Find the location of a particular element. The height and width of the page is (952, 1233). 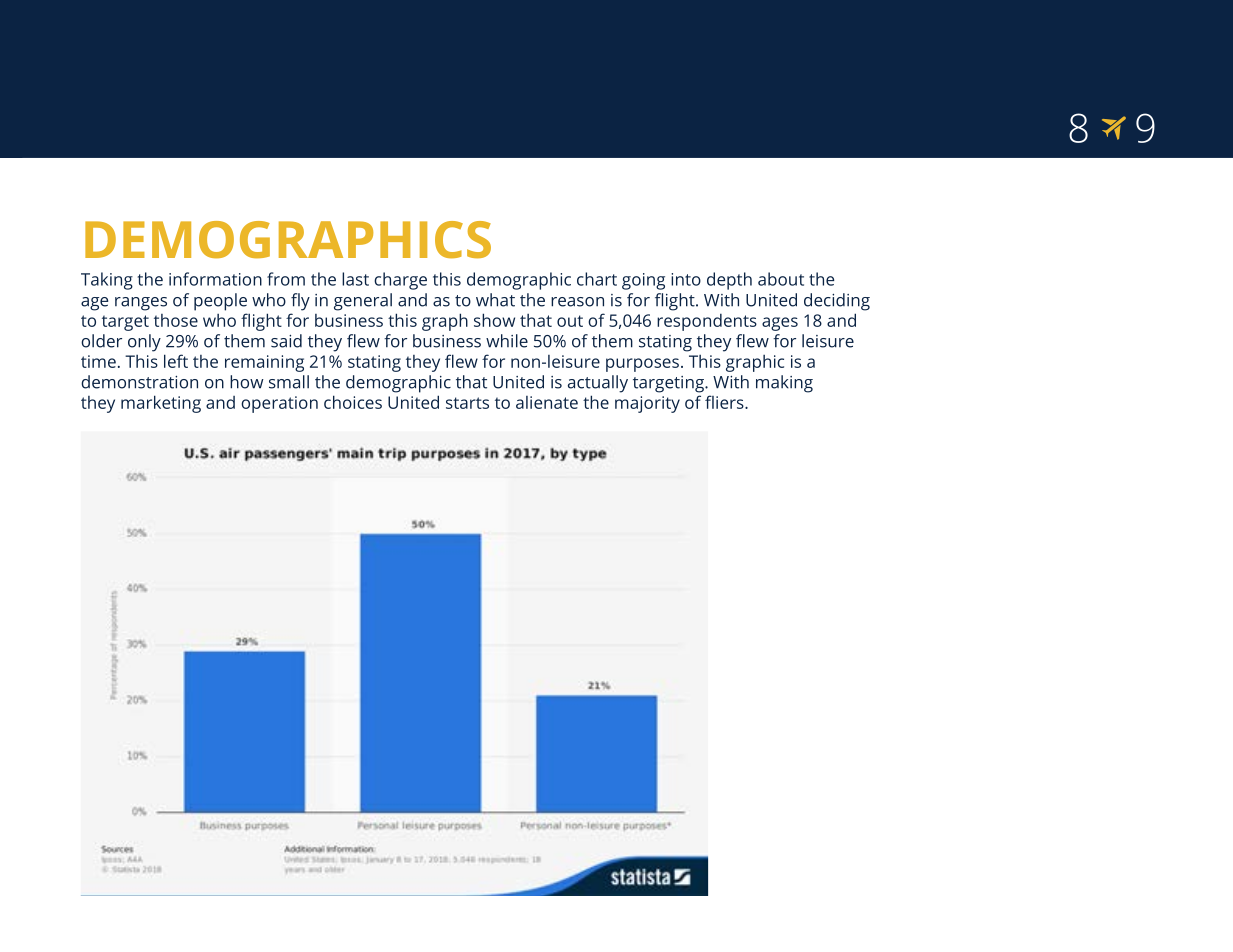

fliers is located at coordinates (725, 402).
